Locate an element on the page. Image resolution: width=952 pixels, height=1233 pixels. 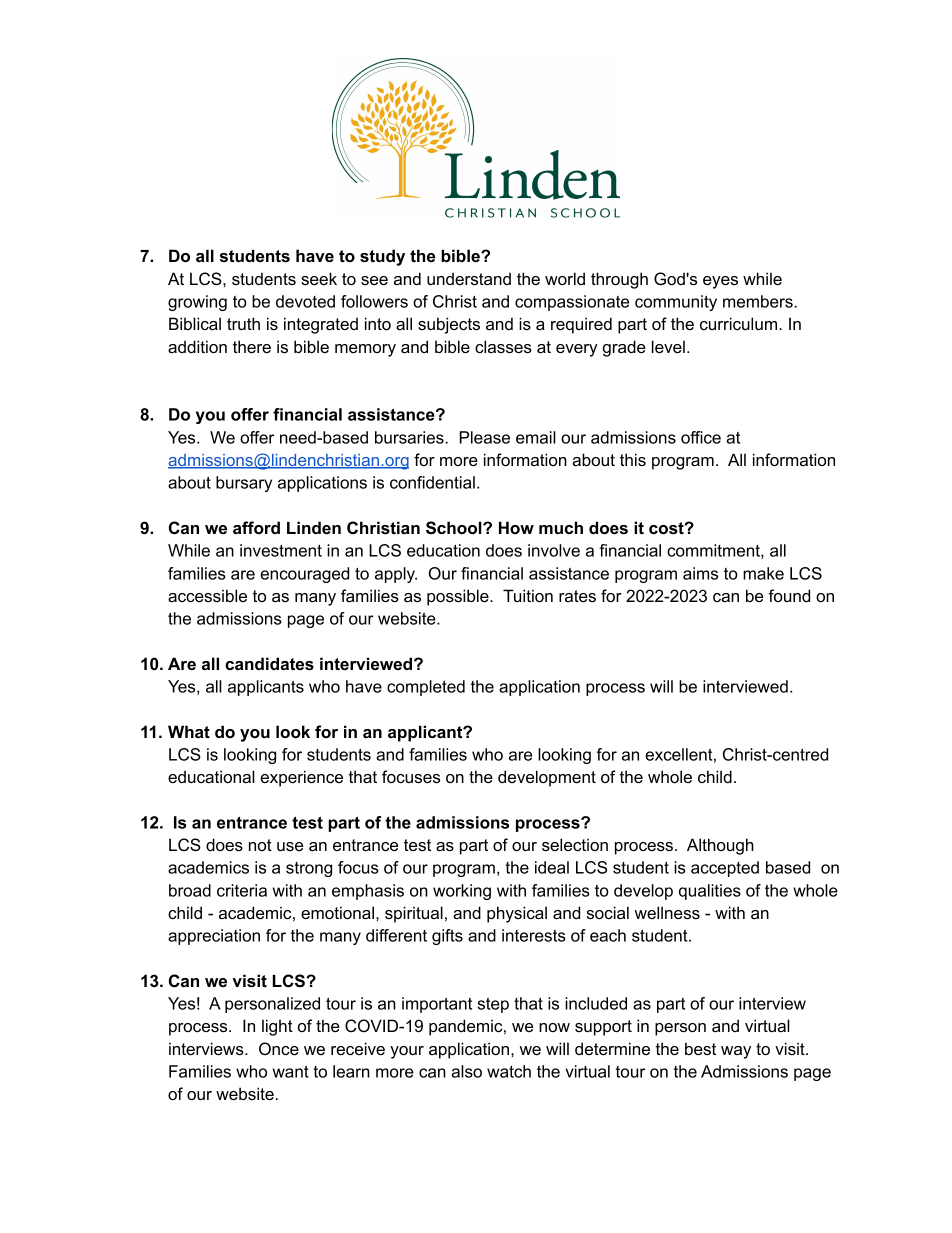
best is located at coordinates (700, 1048).
